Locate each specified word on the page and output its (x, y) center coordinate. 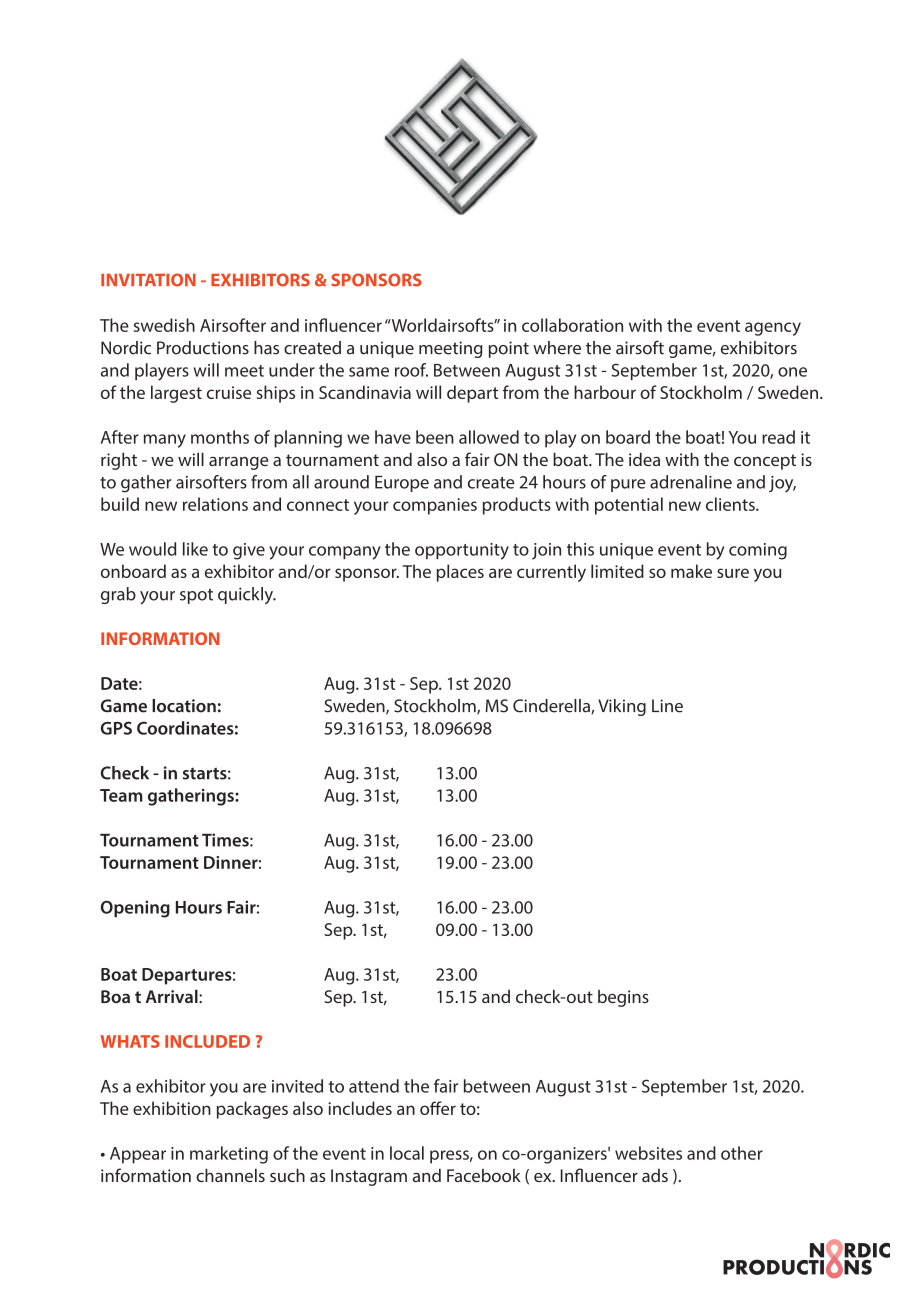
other (742, 1153)
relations (215, 504)
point (509, 349)
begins (623, 998)
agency (773, 329)
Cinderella (552, 706)
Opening (135, 909)
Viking (622, 707)
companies (435, 506)
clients (731, 504)
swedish (164, 325)
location (184, 706)
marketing (229, 1155)
